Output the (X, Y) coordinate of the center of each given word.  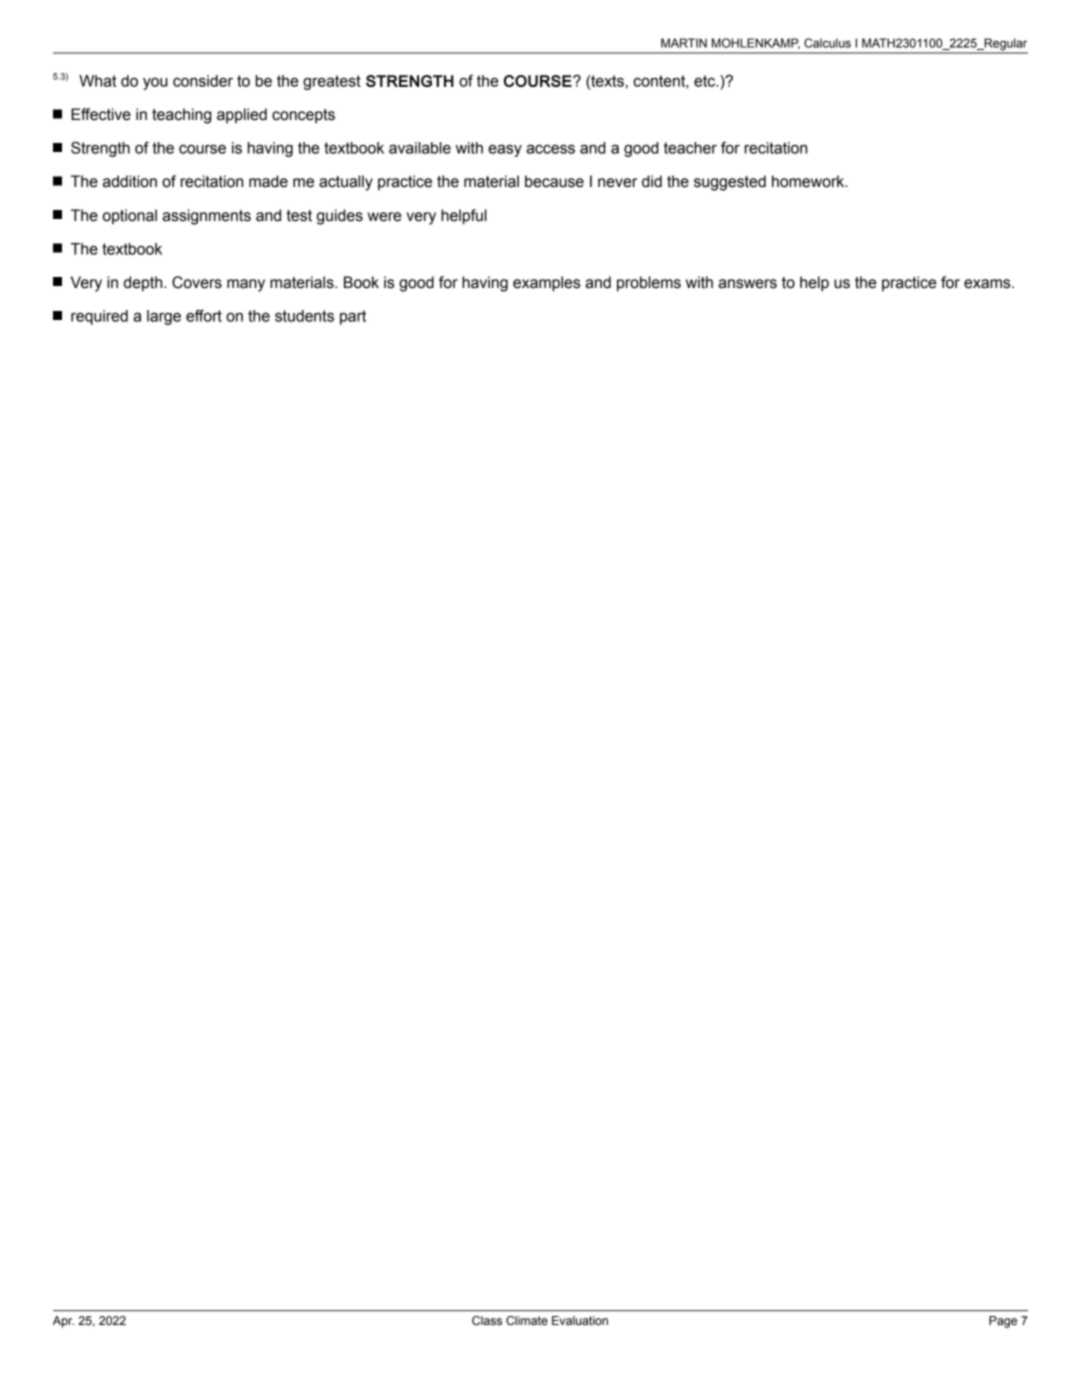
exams (988, 284)
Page (1003, 1322)
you (155, 84)
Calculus (827, 43)
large (164, 317)
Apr (63, 1322)
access (550, 149)
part (353, 317)
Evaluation (580, 1320)
